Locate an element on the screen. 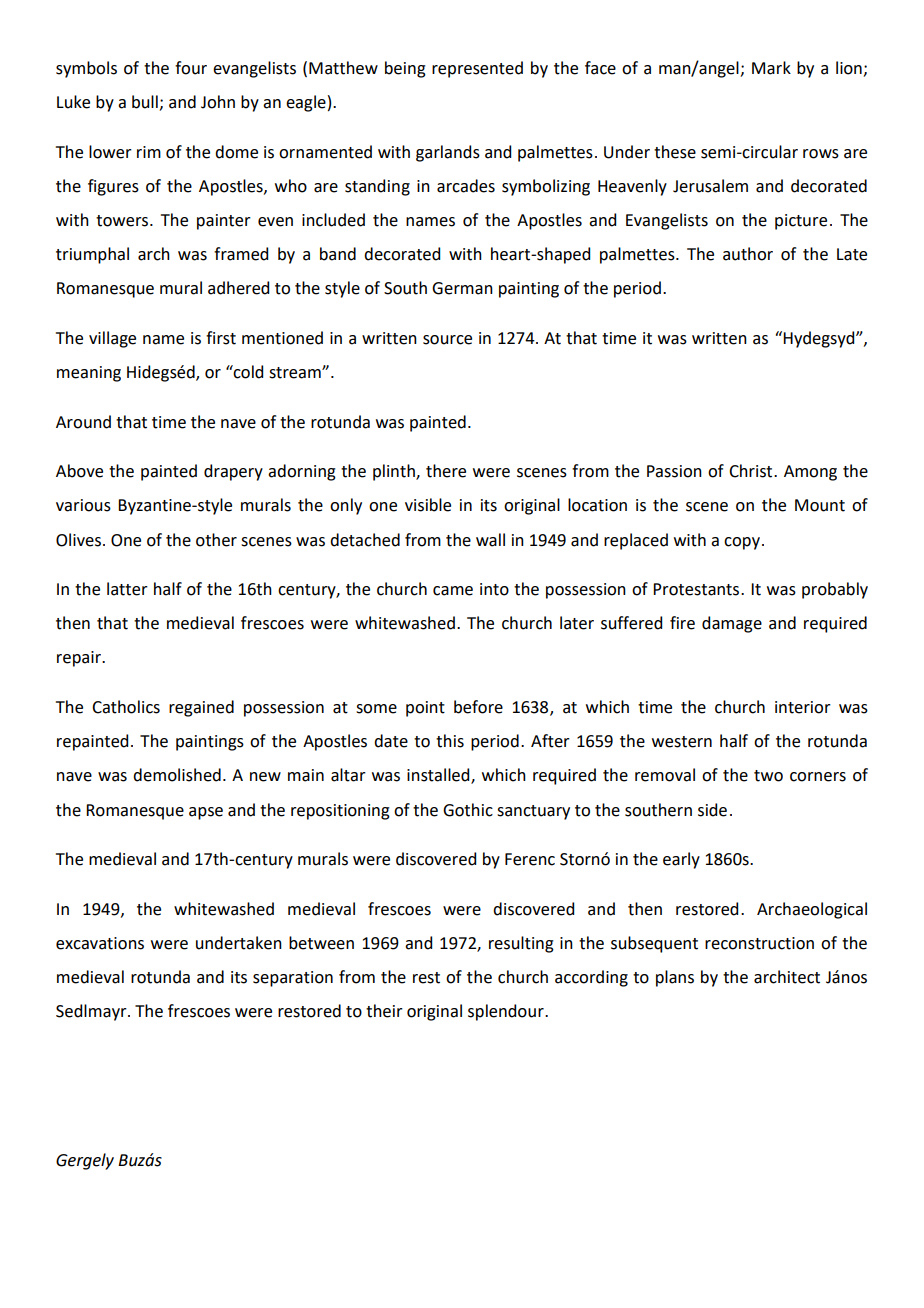  splendour is located at coordinates (507, 1012).
